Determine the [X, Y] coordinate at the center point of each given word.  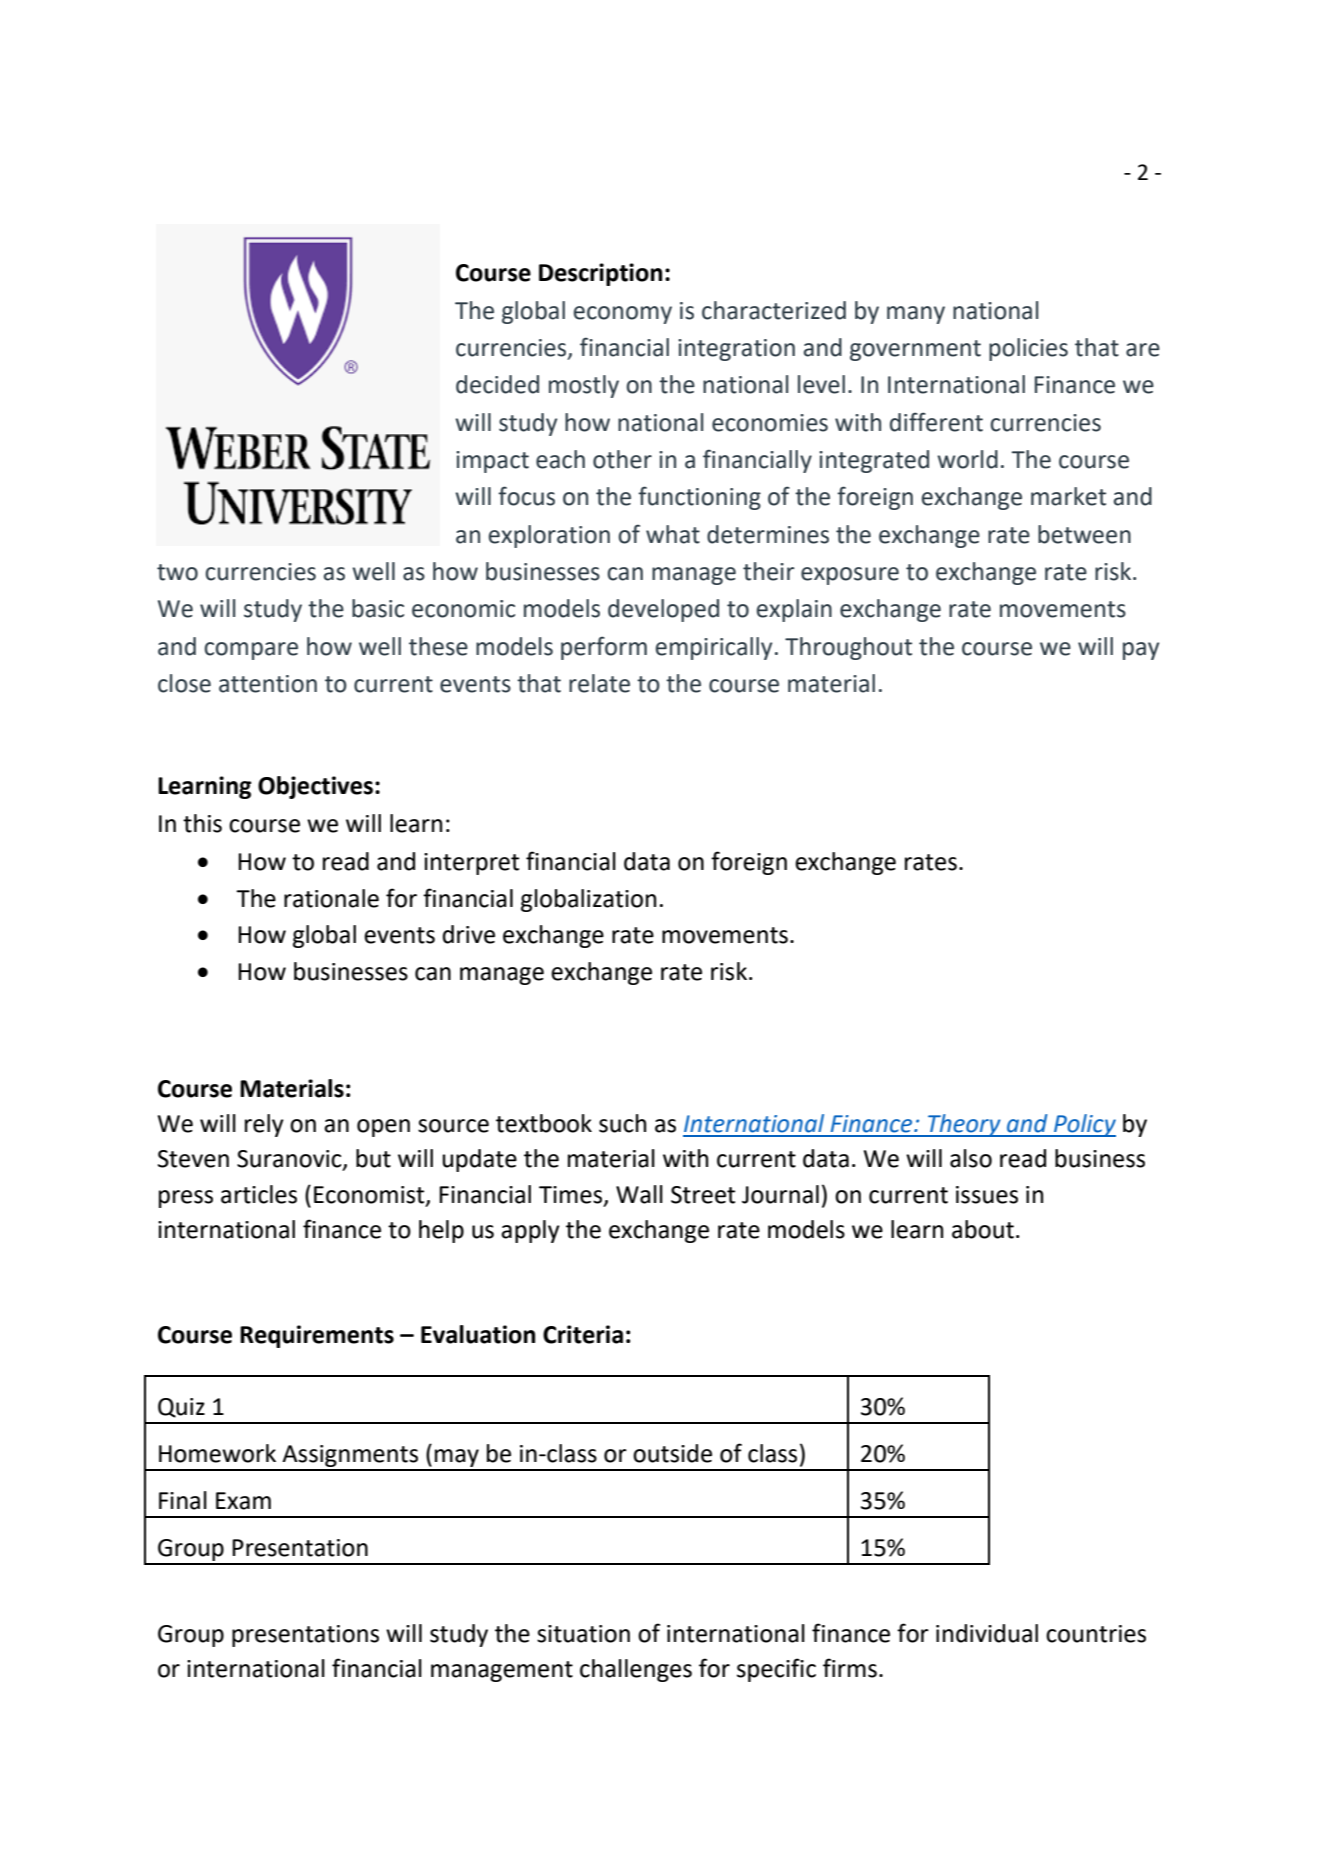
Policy [1084, 1125]
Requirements [317, 1336]
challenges [636, 1670]
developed [663, 610]
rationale [331, 898]
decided [497, 384]
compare [251, 651]
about [983, 1229]
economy [623, 315]
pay [1141, 651]
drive [469, 934]
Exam [243, 1501]
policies [1028, 349]
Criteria [583, 1334]
